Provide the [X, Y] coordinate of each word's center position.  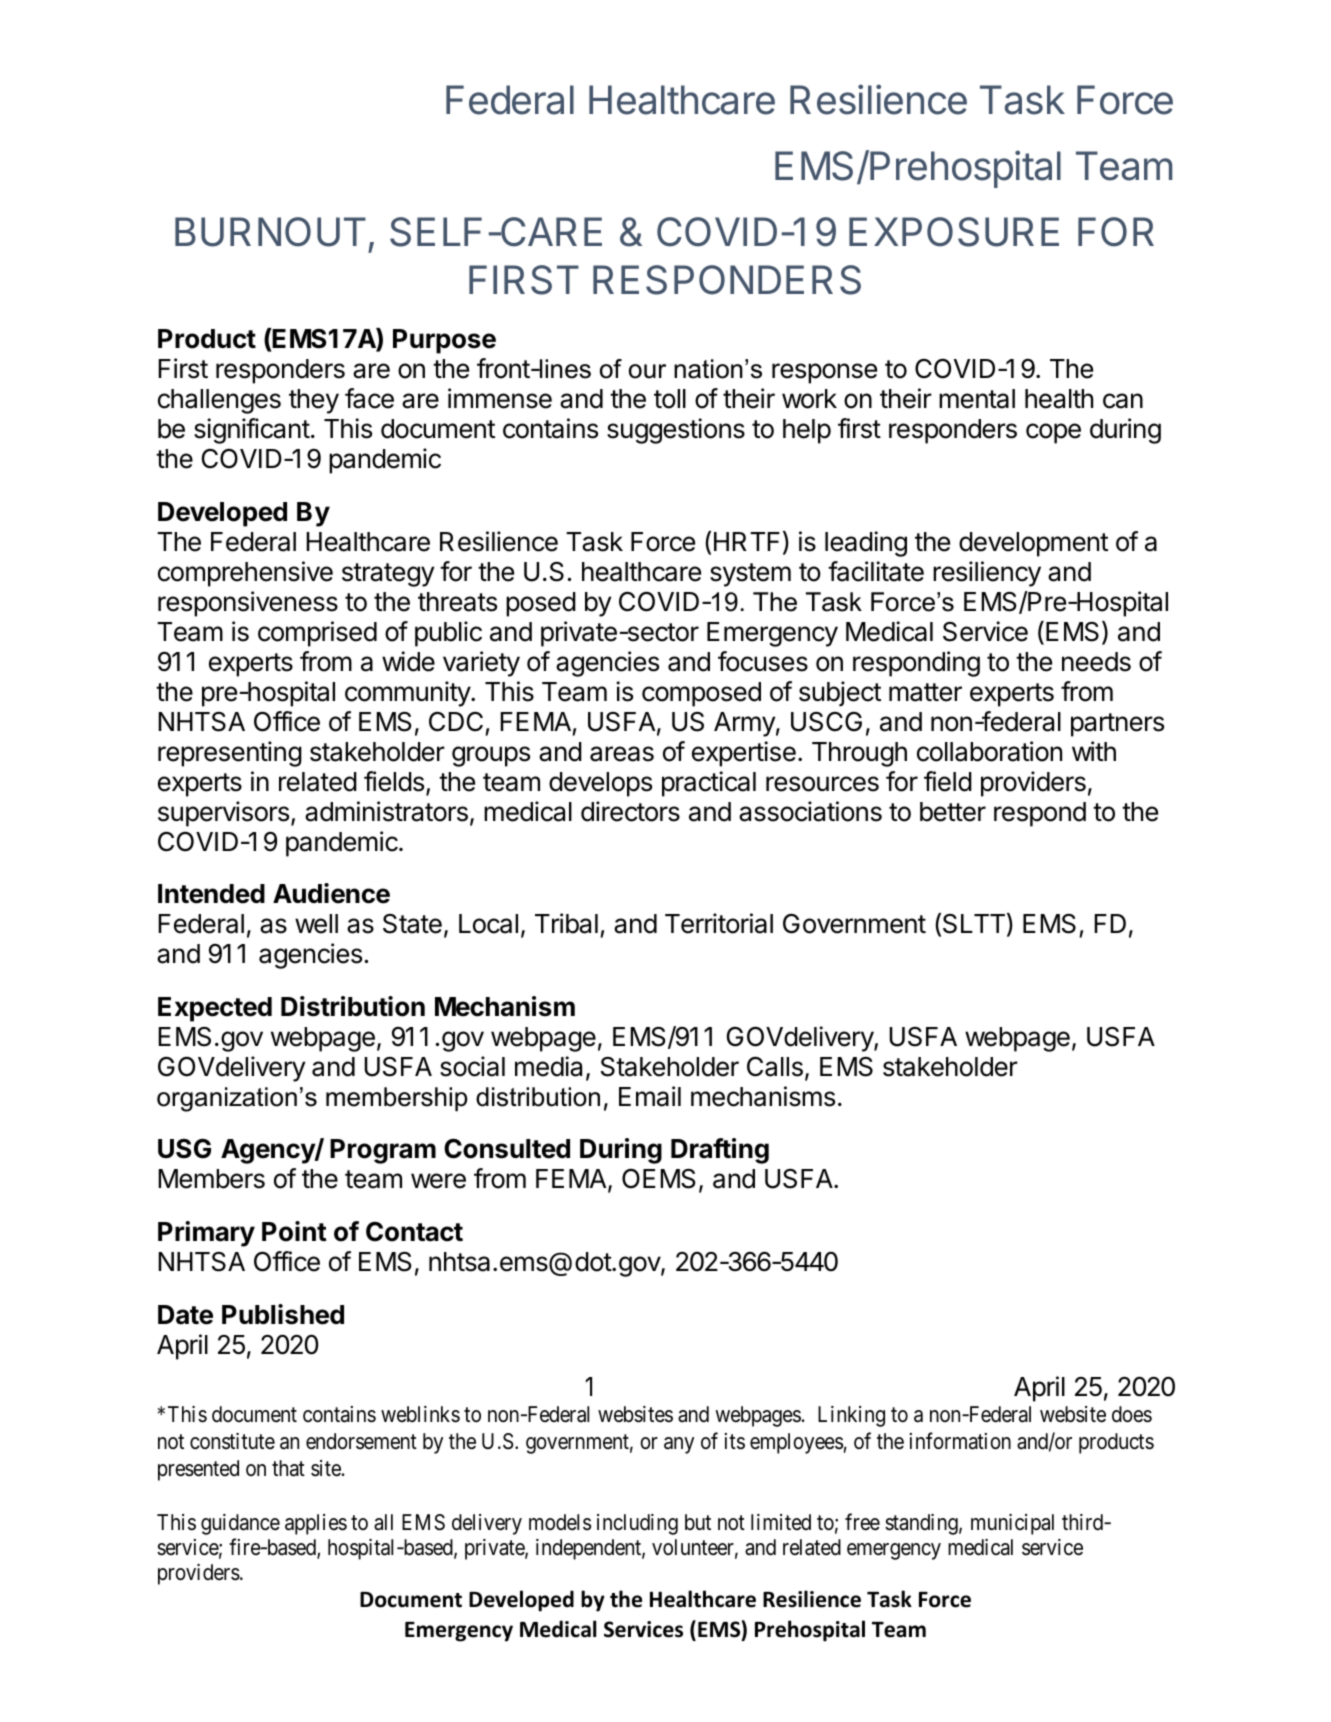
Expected [215, 1009]
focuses [763, 661]
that [288, 1468]
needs [1096, 662]
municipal [1012, 1524]
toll [670, 399]
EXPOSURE [954, 232]
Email [650, 1096]
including [637, 1524]
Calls [775, 1066]
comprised [317, 634]
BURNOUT [270, 232]
